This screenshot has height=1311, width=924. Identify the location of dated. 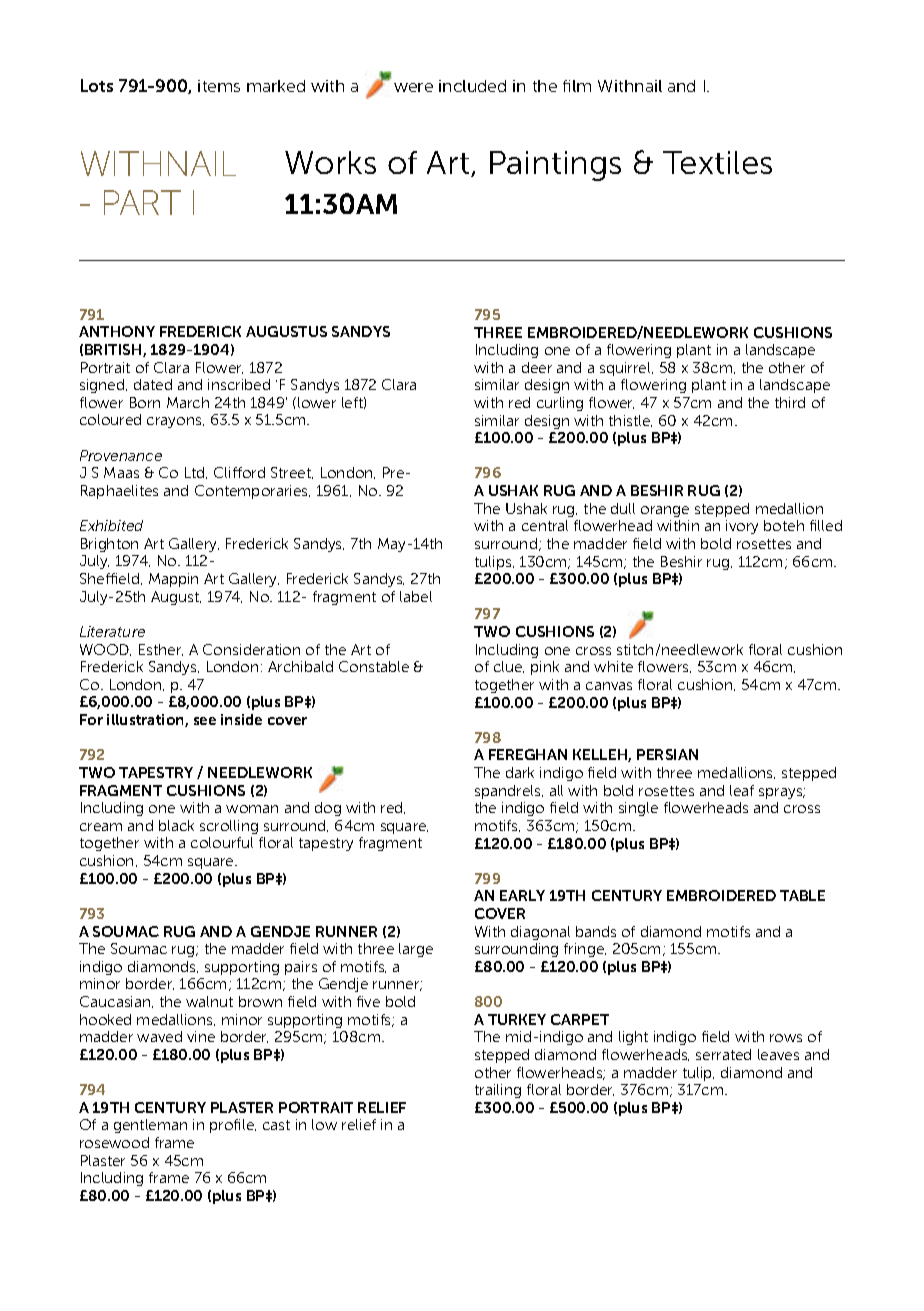
(153, 384).
